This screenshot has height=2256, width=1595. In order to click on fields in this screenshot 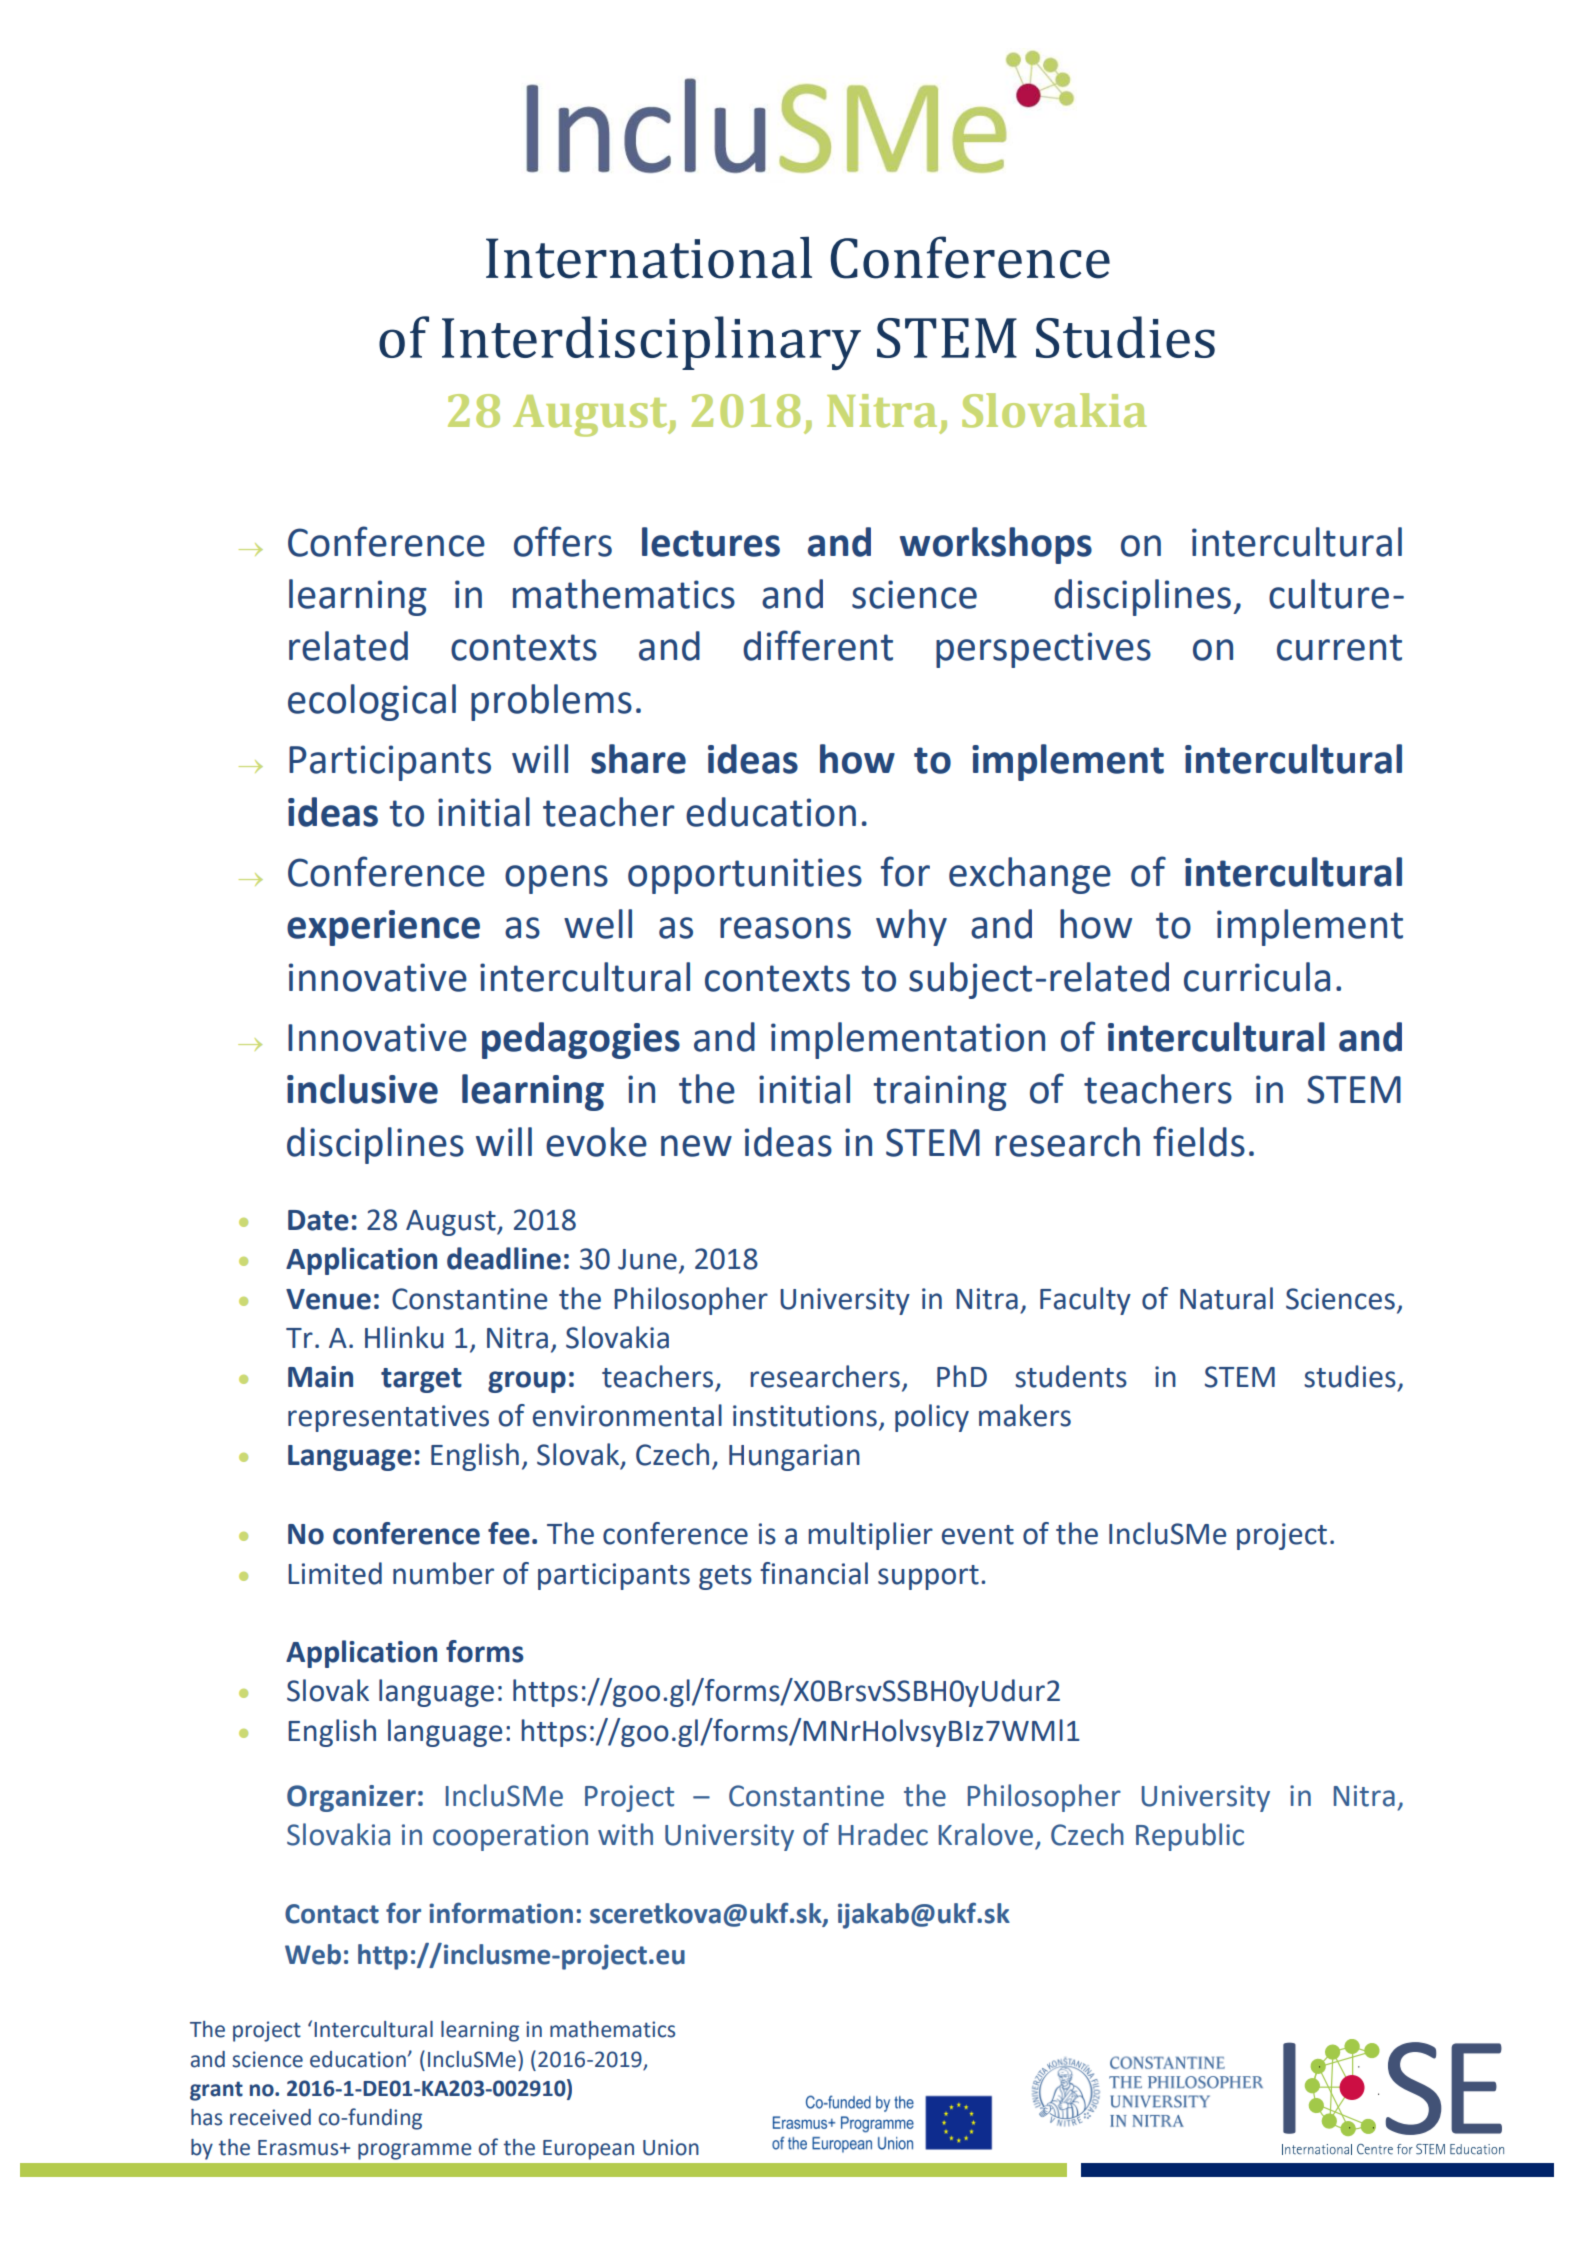, I will do `click(1199, 1141)`.
